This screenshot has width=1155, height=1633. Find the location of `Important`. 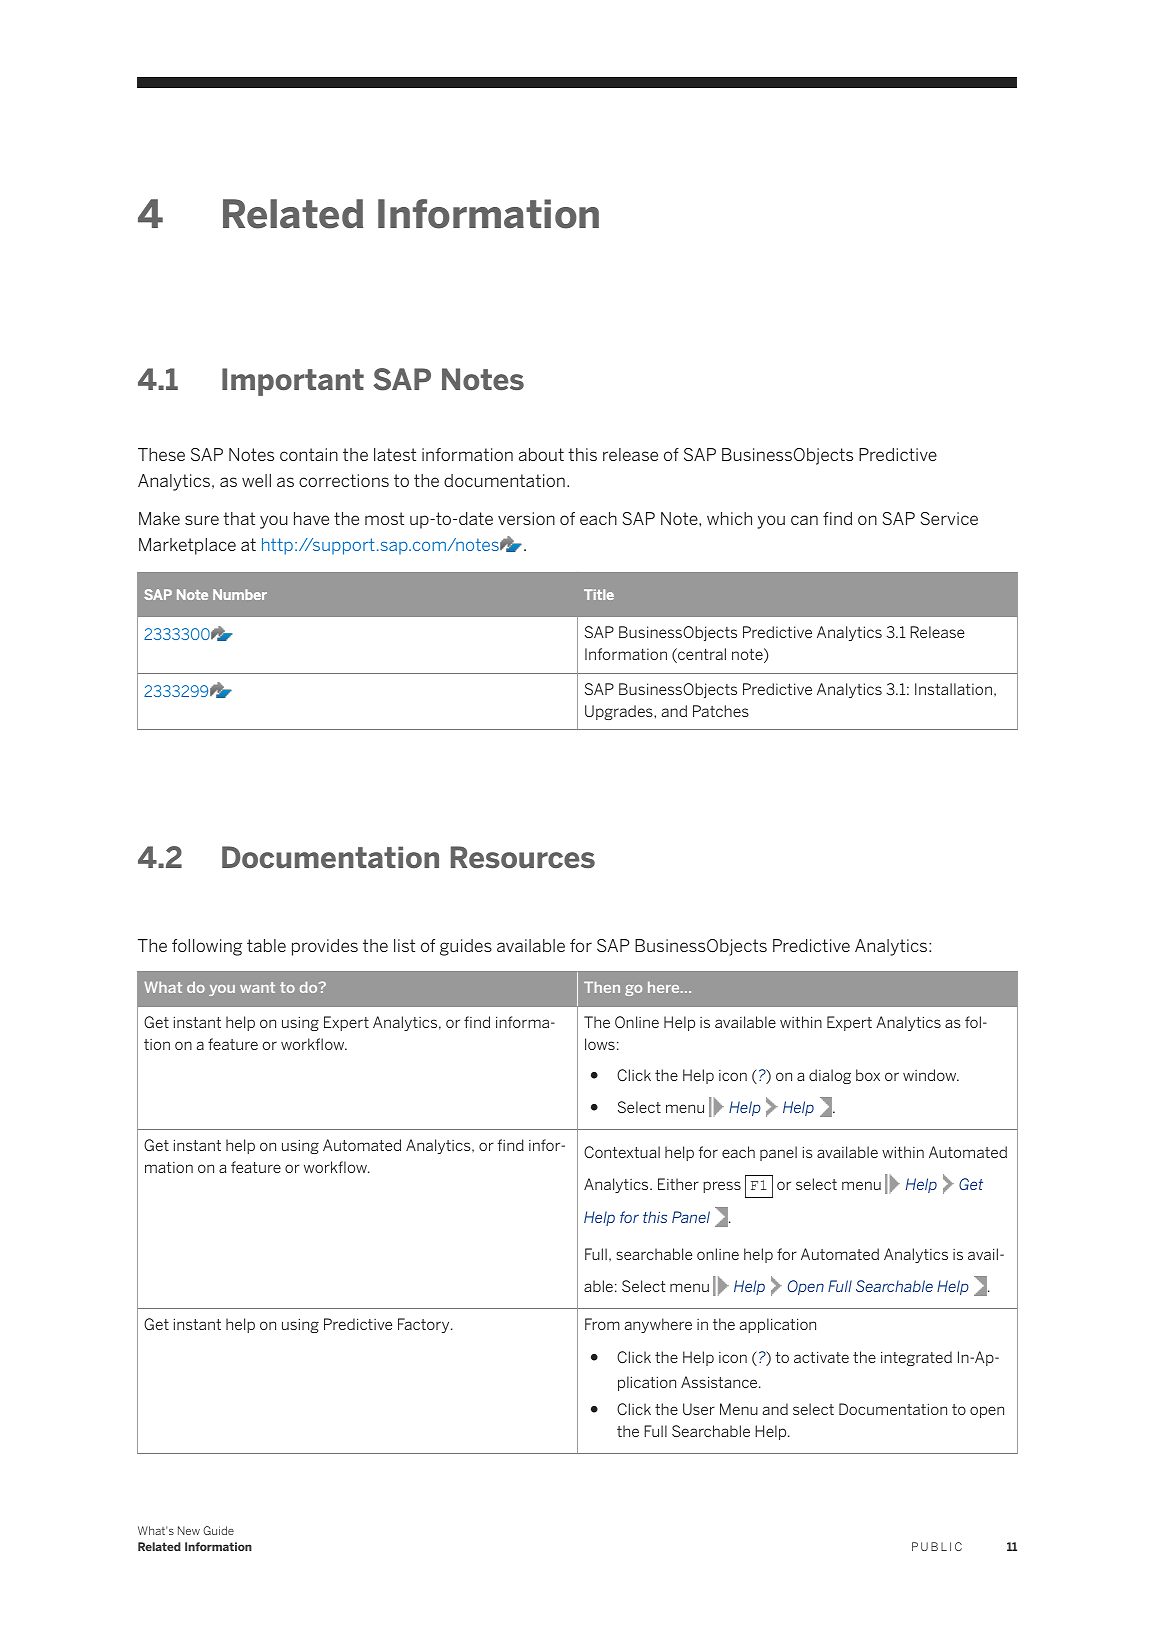

Important is located at coordinates (293, 382).
